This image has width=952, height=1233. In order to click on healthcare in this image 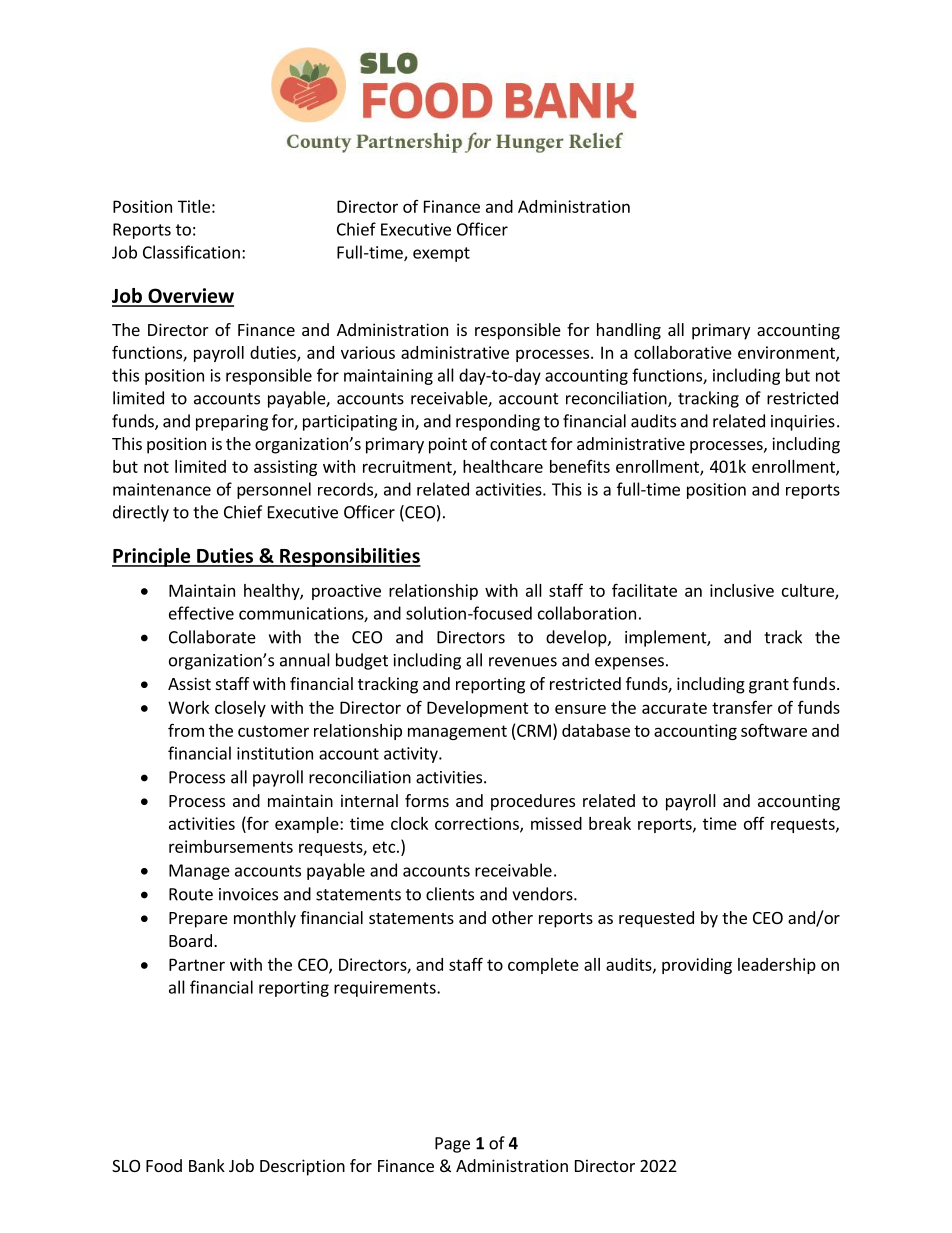, I will do `click(503, 466)`.
